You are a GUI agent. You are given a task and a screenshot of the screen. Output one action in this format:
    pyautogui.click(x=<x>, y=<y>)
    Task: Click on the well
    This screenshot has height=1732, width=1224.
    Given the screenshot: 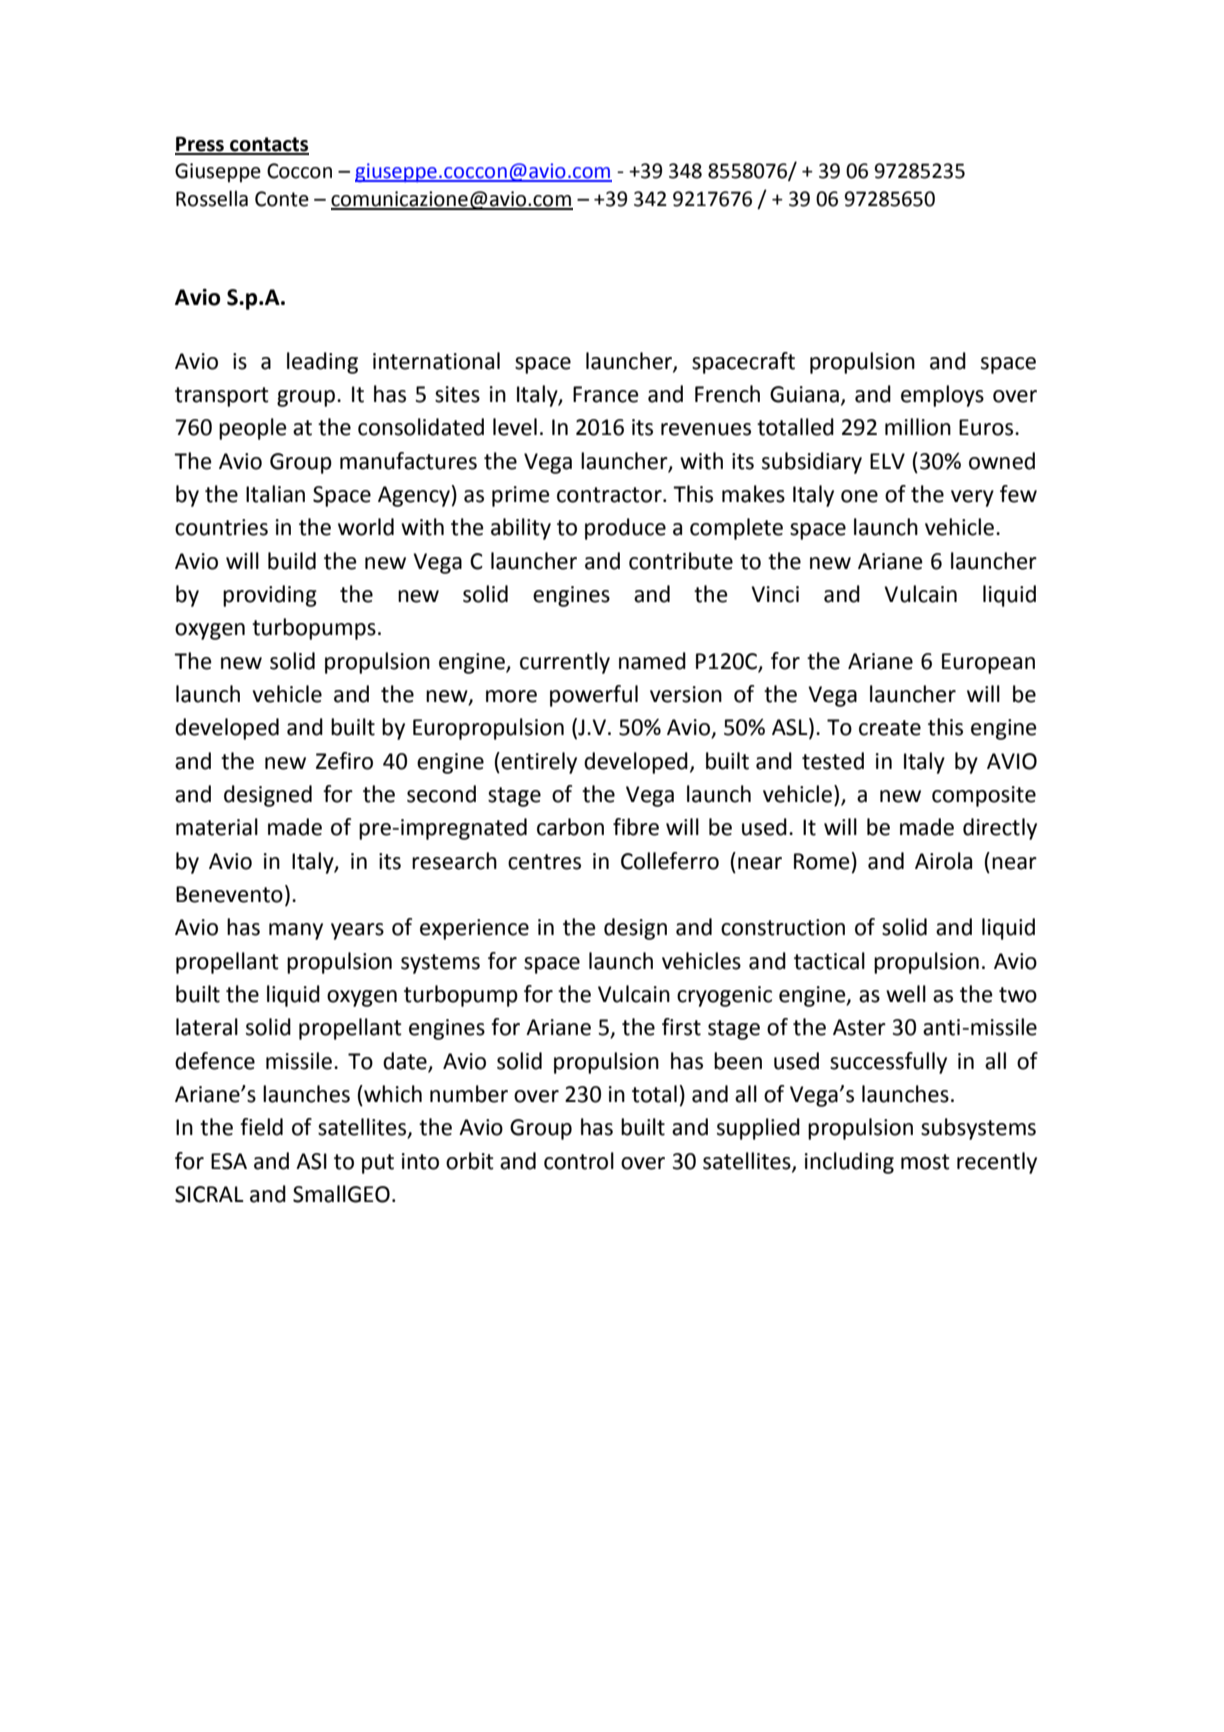 What is the action you would take?
    pyautogui.click(x=906, y=994)
